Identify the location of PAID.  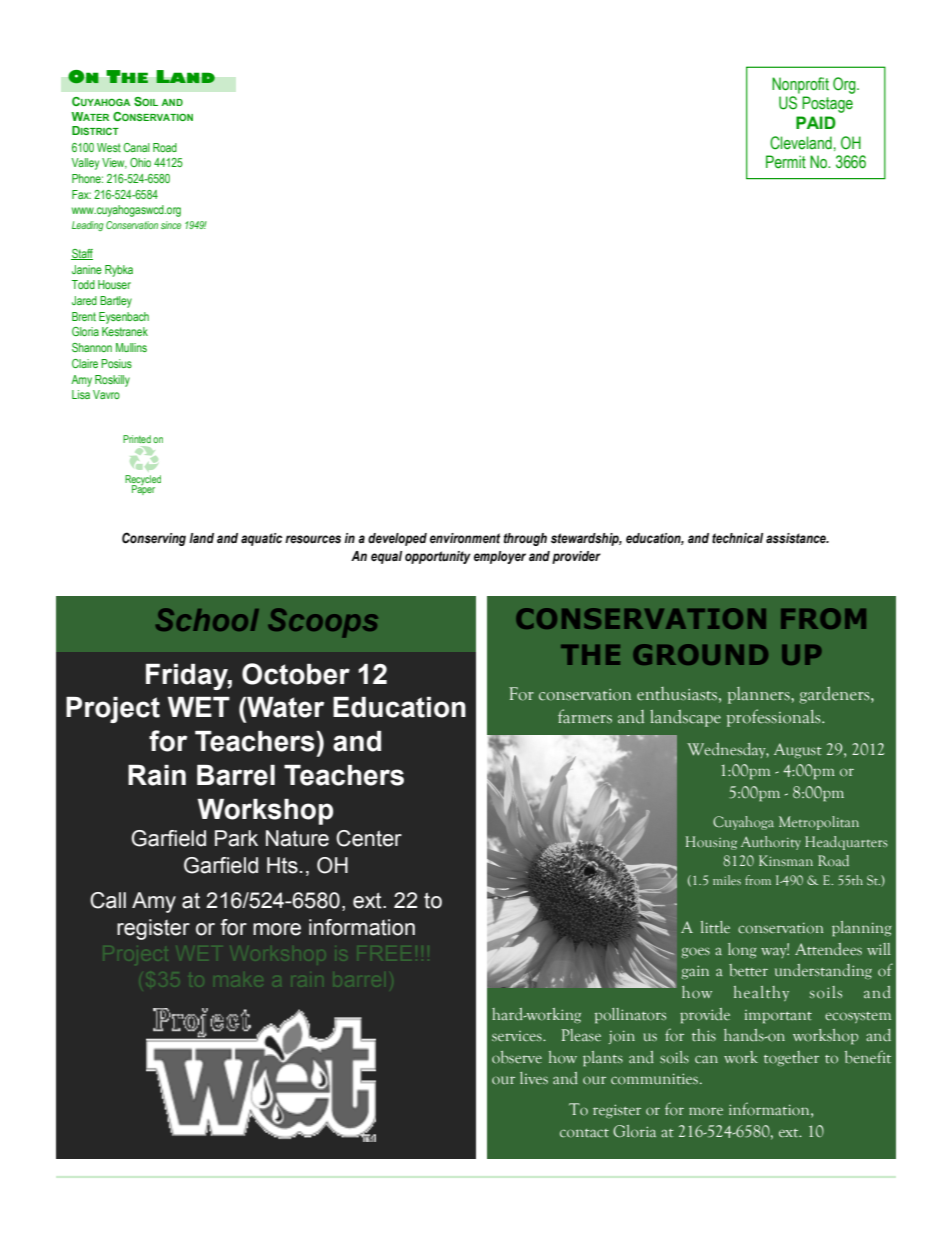
(816, 122).
